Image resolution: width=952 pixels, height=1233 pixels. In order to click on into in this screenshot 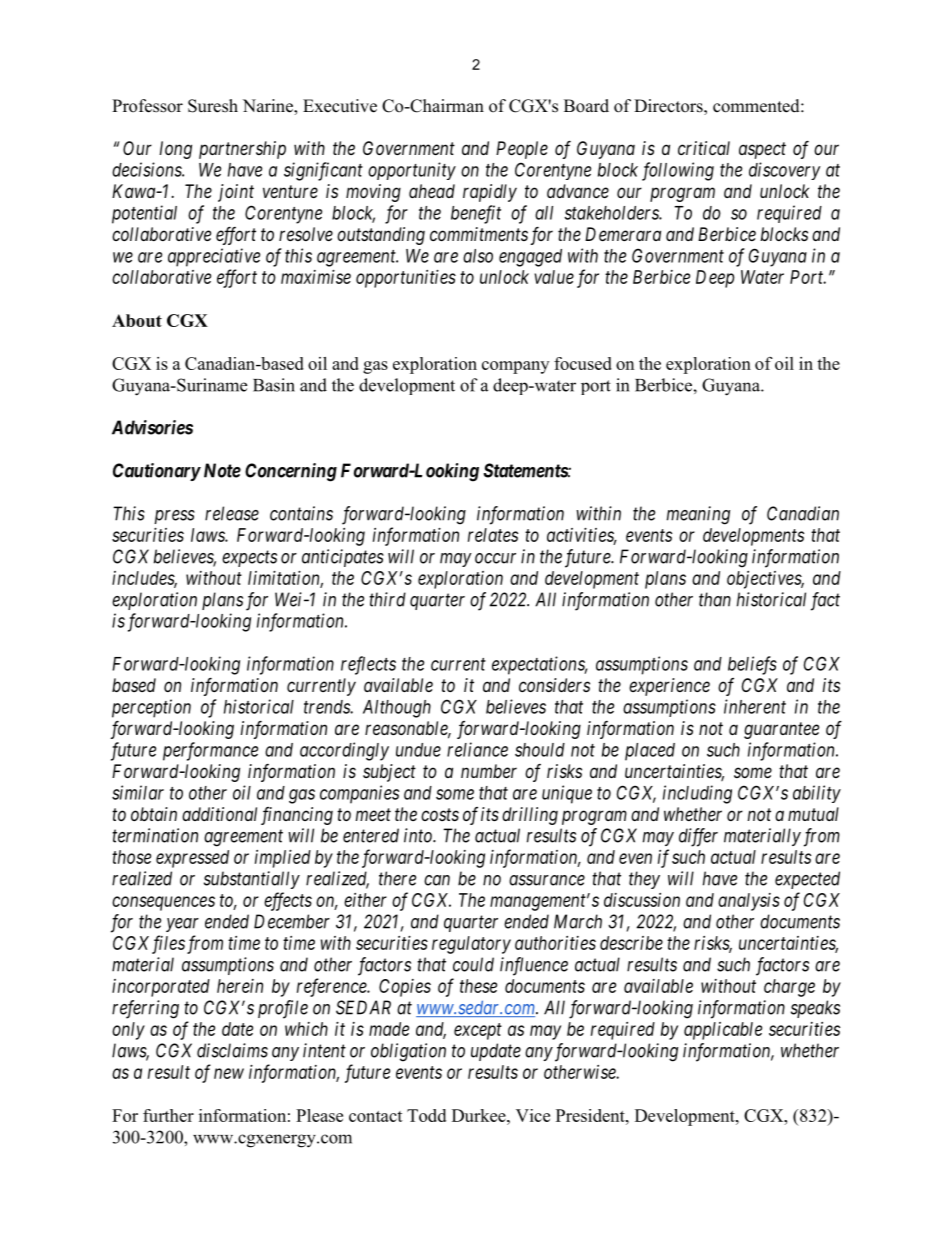, I will do `click(419, 835)`.
